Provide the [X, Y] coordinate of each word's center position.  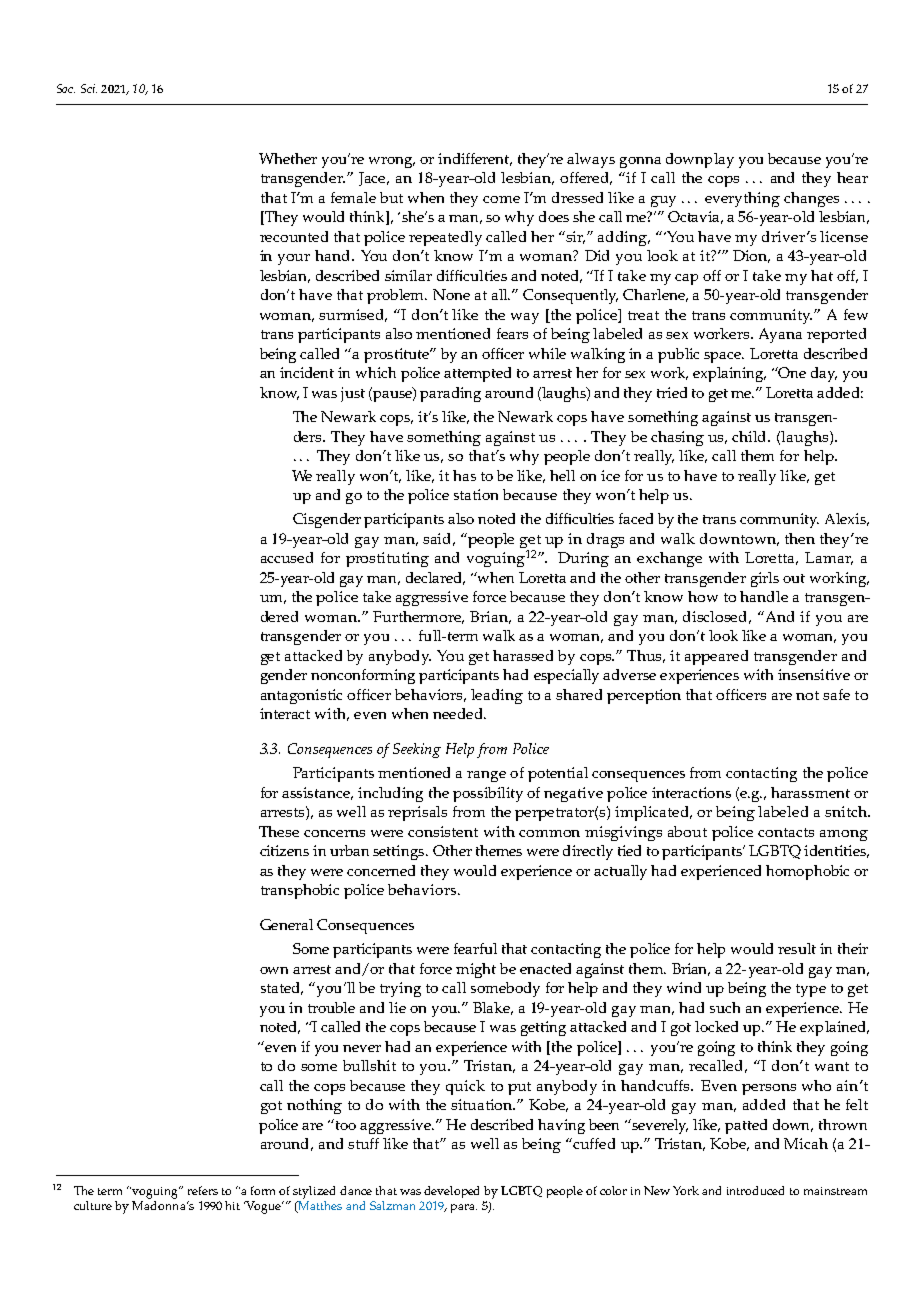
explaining [729, 374]
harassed [523, 655]
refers [203, 1190]
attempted [477, 374]
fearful [475, 948]
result [797, 948]
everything [742, 199]
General [286, 924]
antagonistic [301, 696]
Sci [89, 88]
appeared [716, 657]
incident [307, 372]
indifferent [475, 159]
